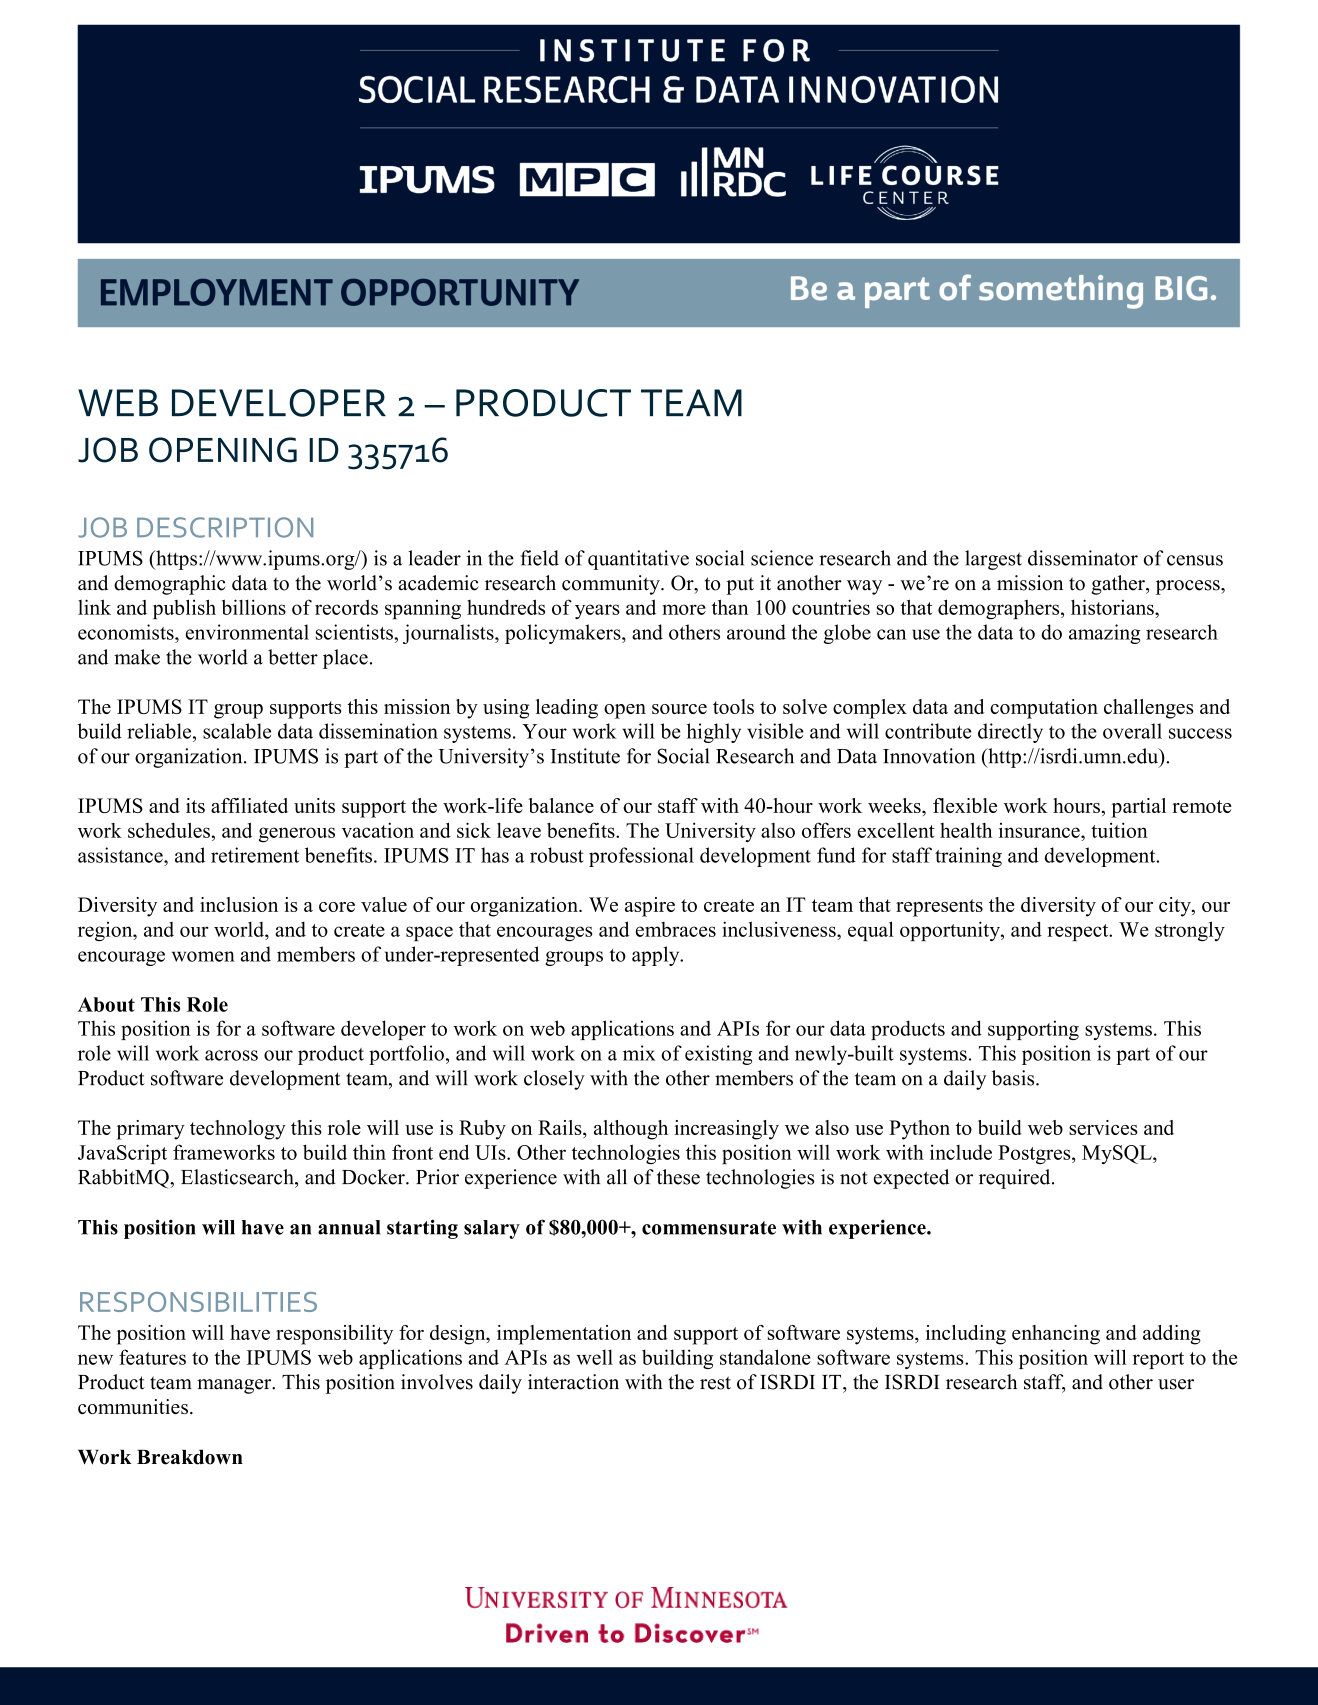 The image size is (1318, 1705). I want to click on affiliated, so click(249, 805).
